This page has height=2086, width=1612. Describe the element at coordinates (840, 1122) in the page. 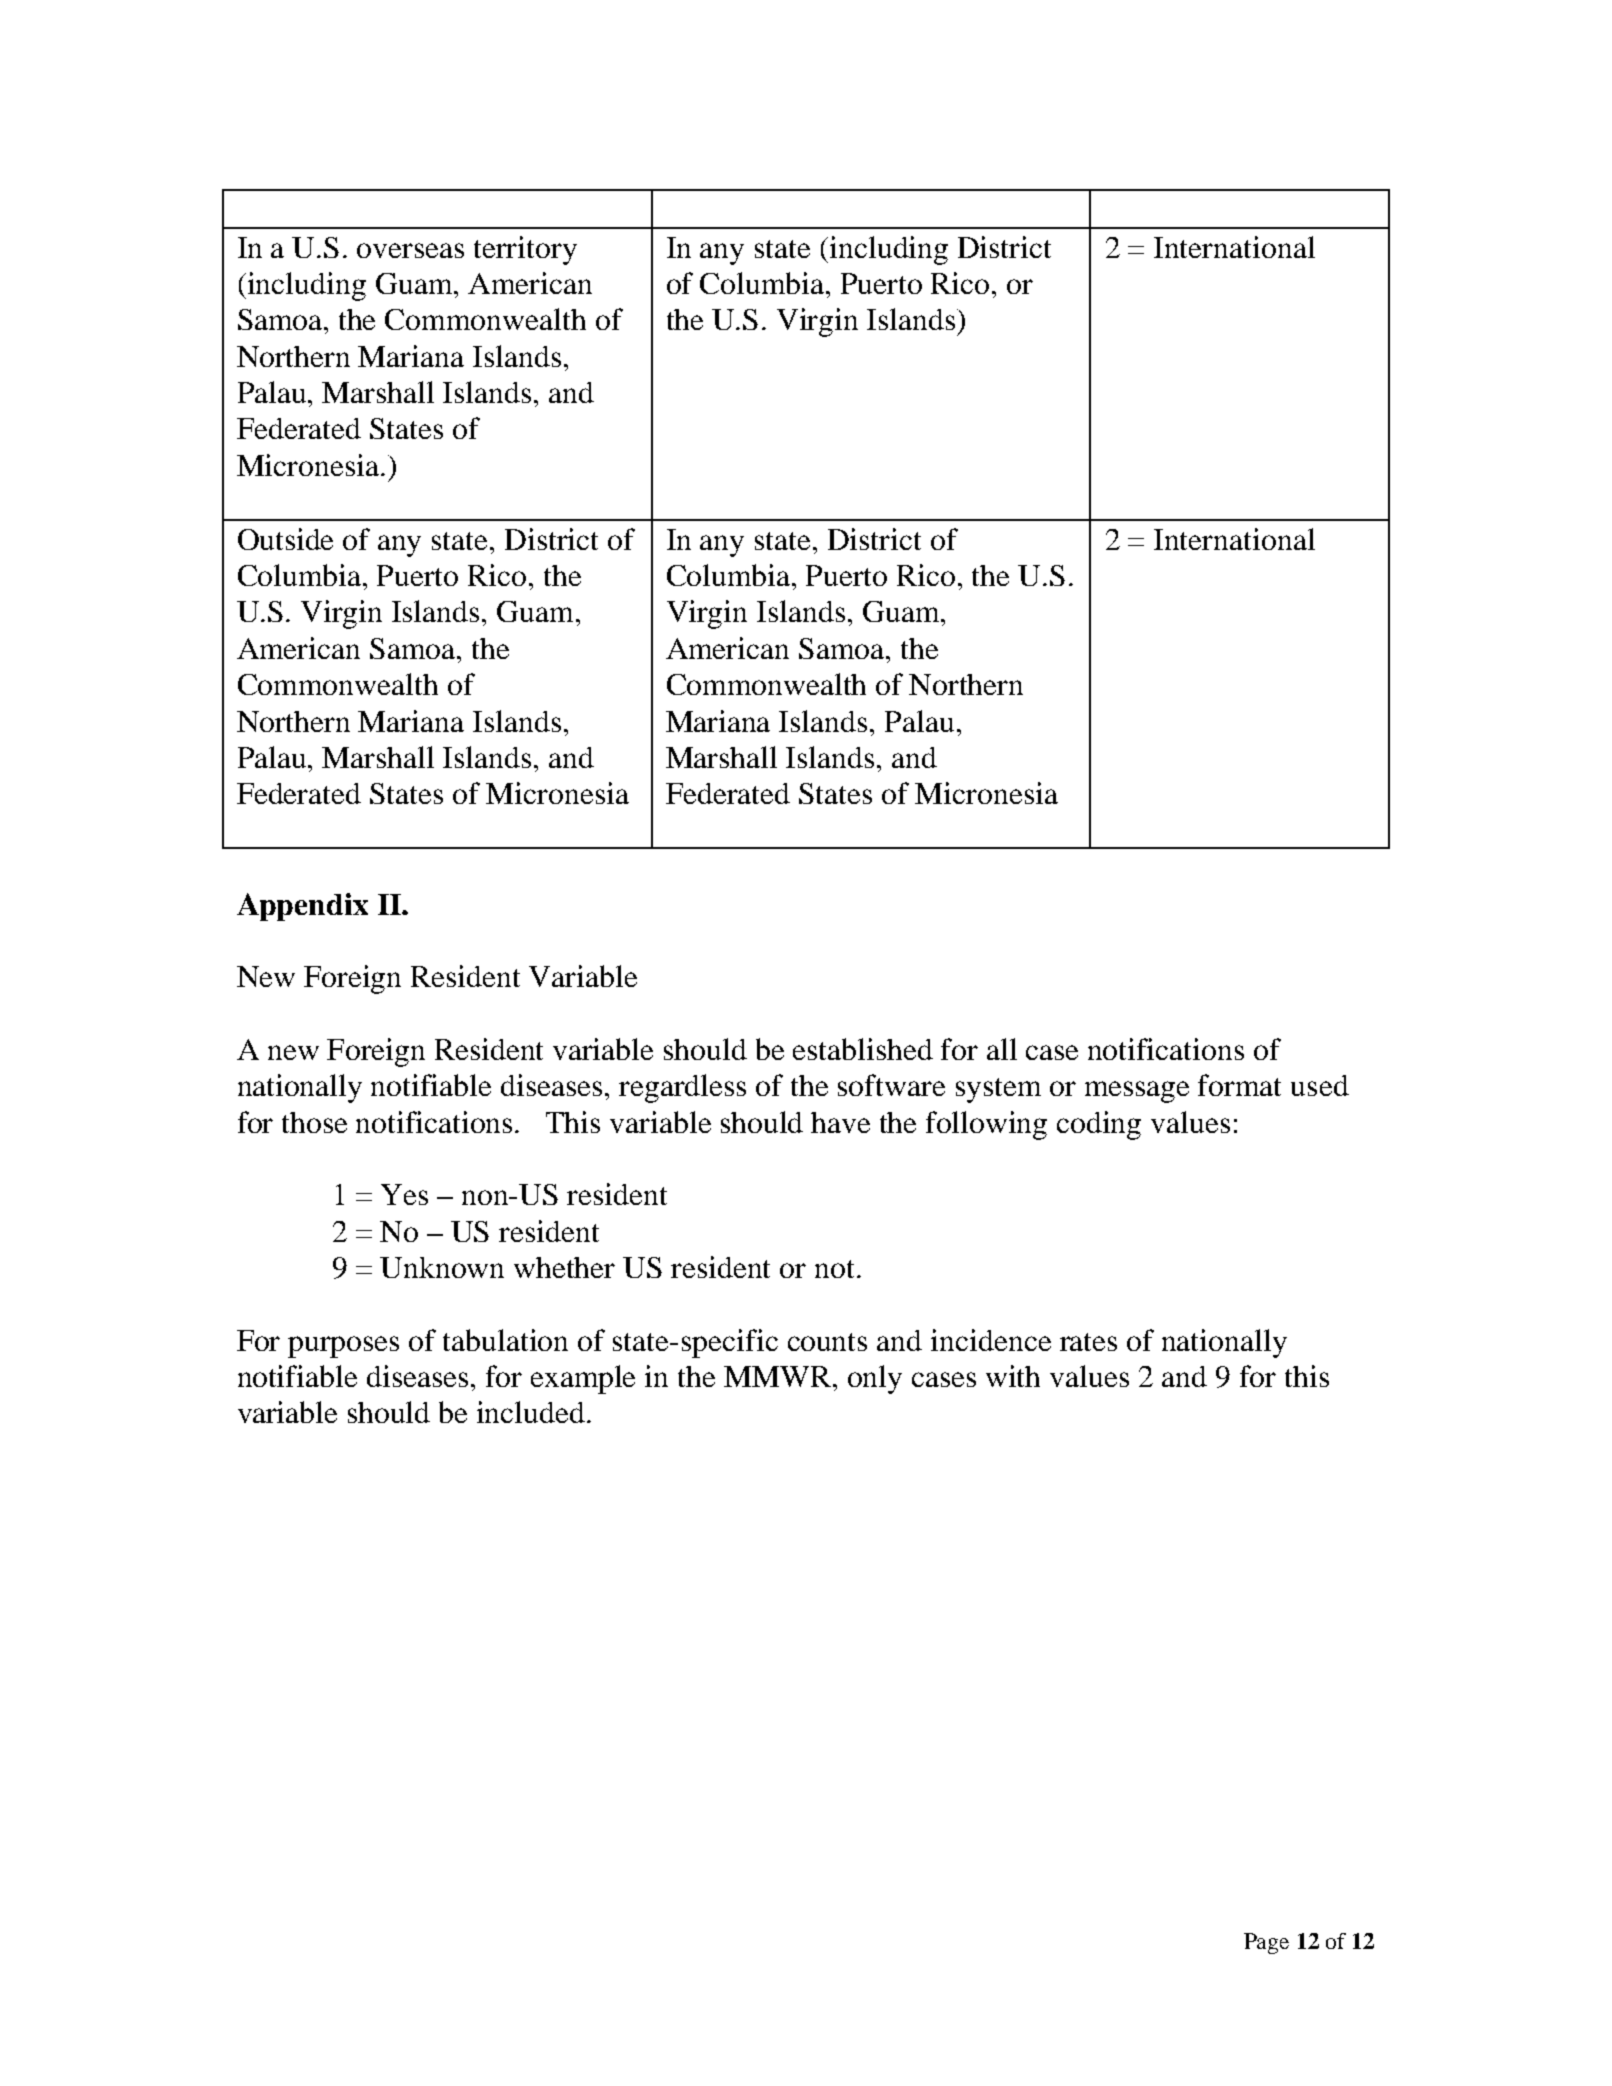

I see `have` at that location.
